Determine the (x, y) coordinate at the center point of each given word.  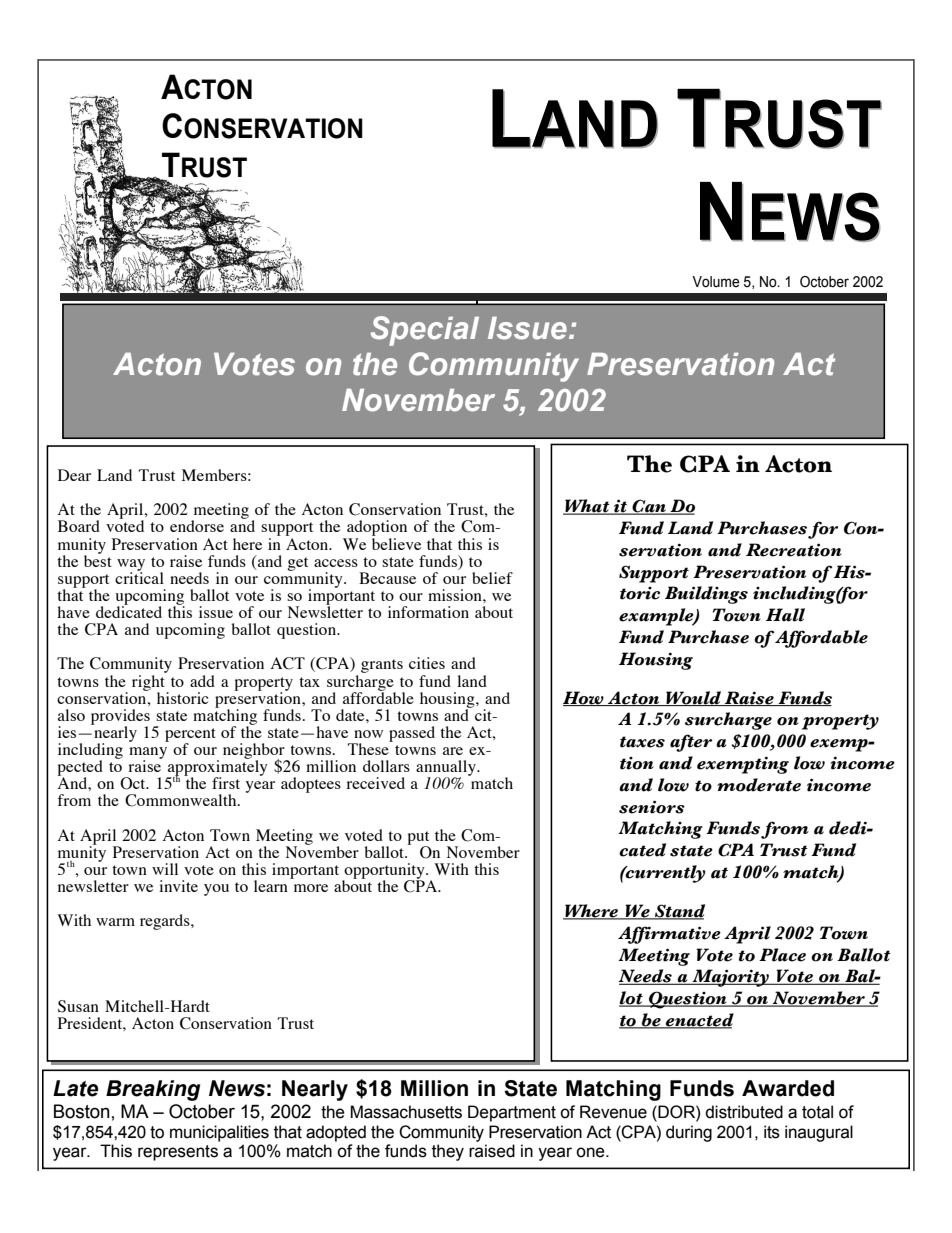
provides (120, 718)
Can (649, 507)
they (448, 1152)
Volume (716, 282)
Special (425, 331)
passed (412, 734)
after (691, 743)
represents (178, 1153)
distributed (744, 1112)
